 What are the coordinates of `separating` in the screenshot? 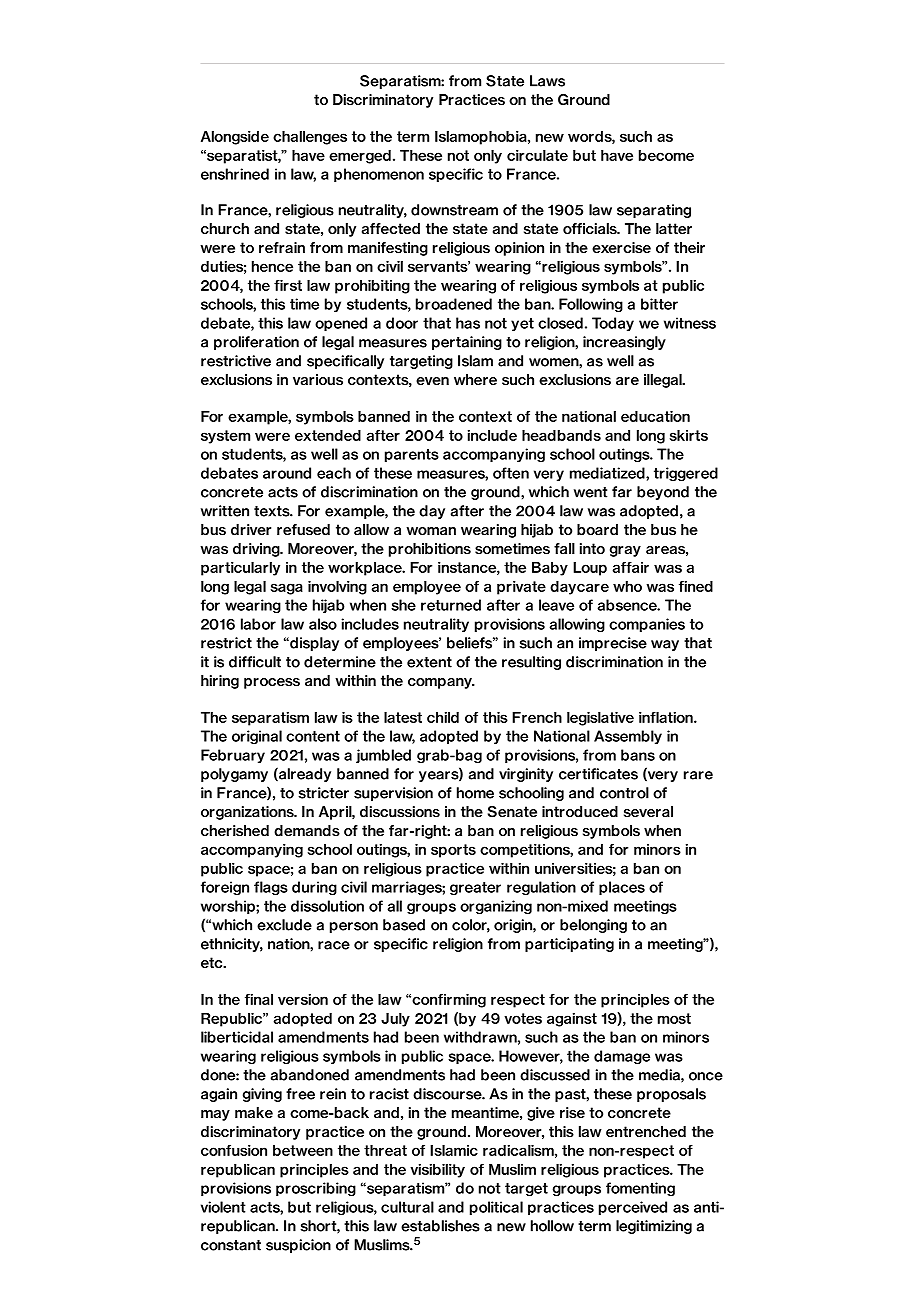 It's located at (654, 211).
